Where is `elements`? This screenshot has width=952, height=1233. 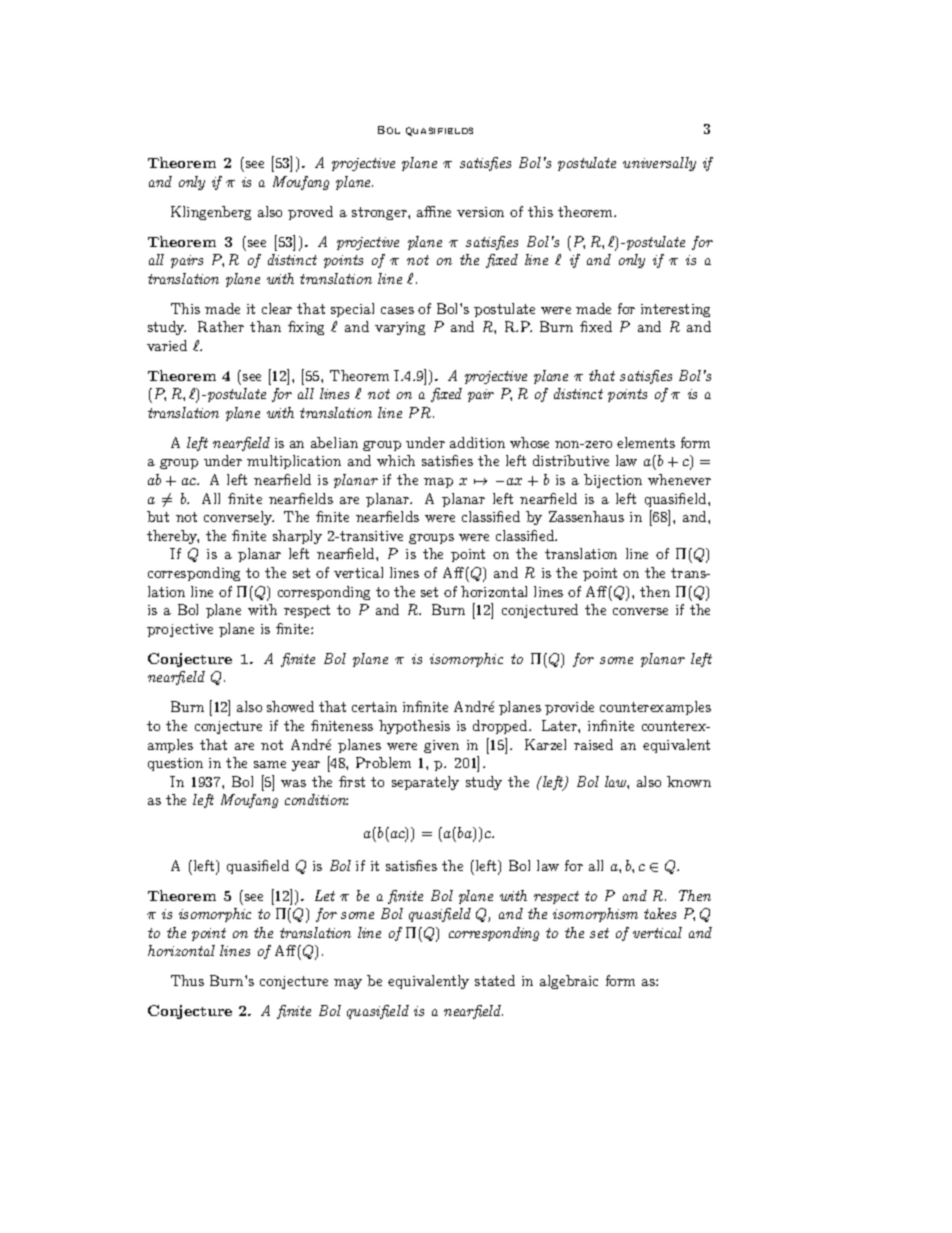 elements is located at coordinates (646, 442).
